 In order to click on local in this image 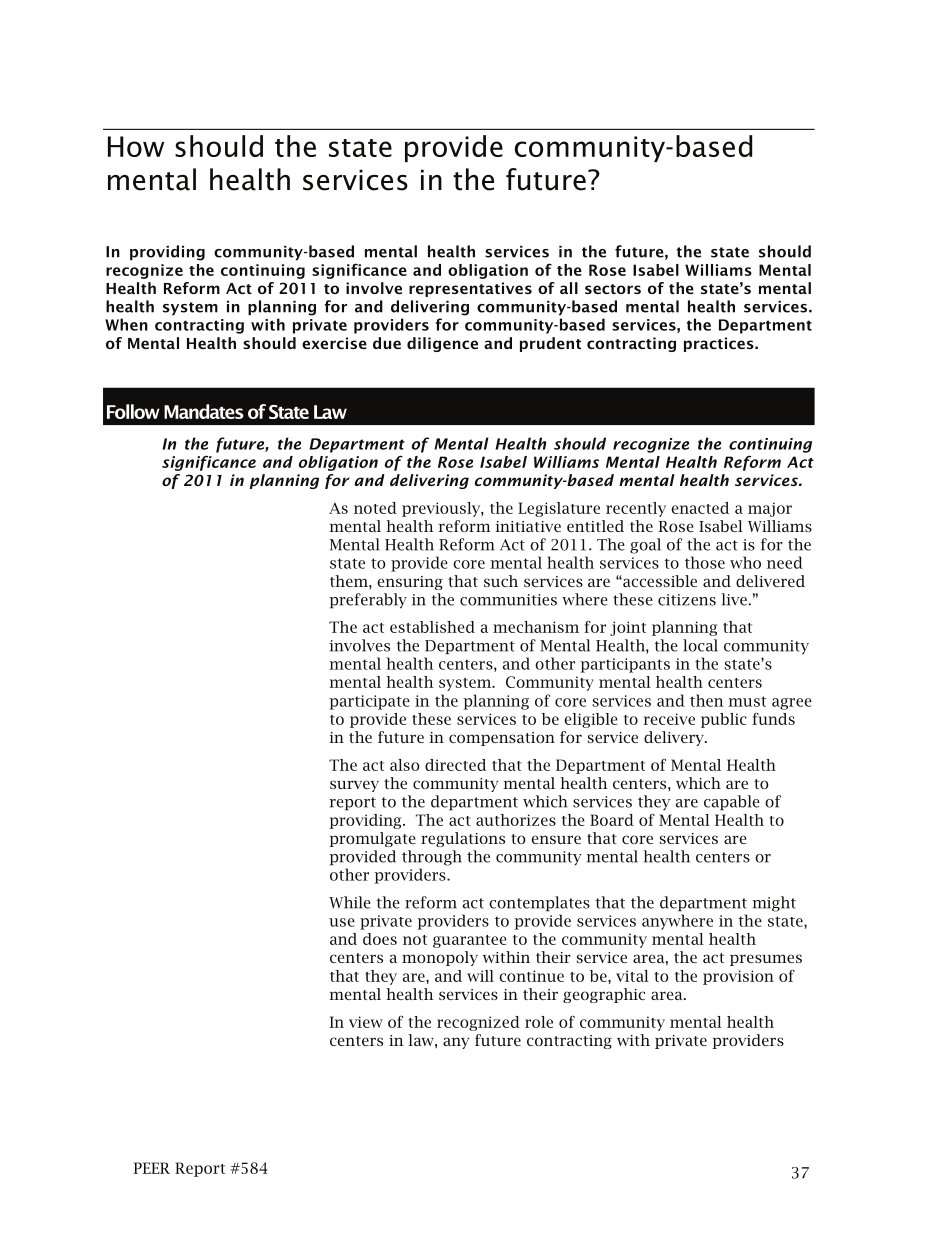, I will do `click(700, 645)`.
